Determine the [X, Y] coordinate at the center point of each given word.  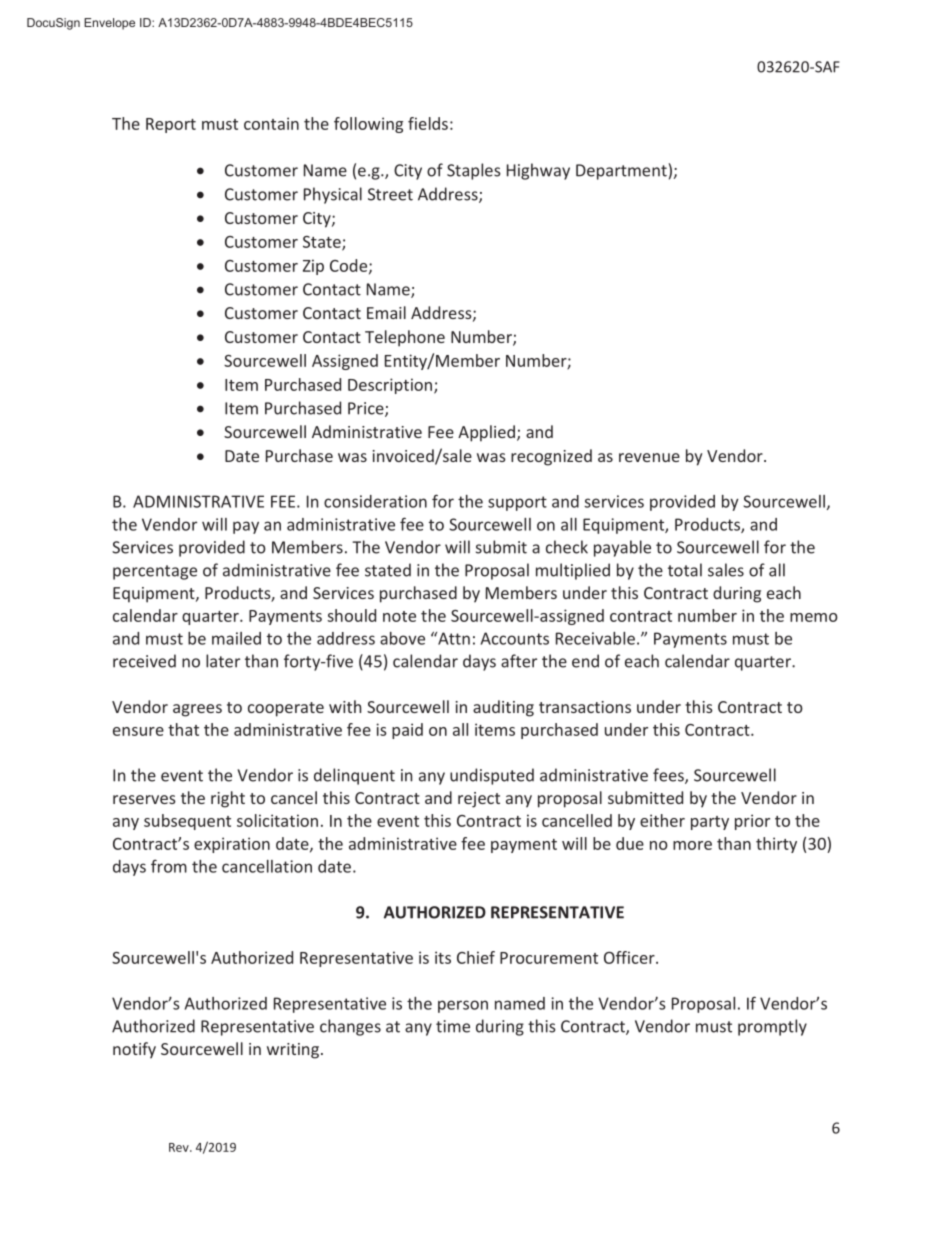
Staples [474, 171]
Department [621, 172]
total [685, 570]
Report [171, 125]
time [453, 1026]
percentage [155, 572]
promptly [772, 1027]
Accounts [515, 638]
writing [293, 1051]
